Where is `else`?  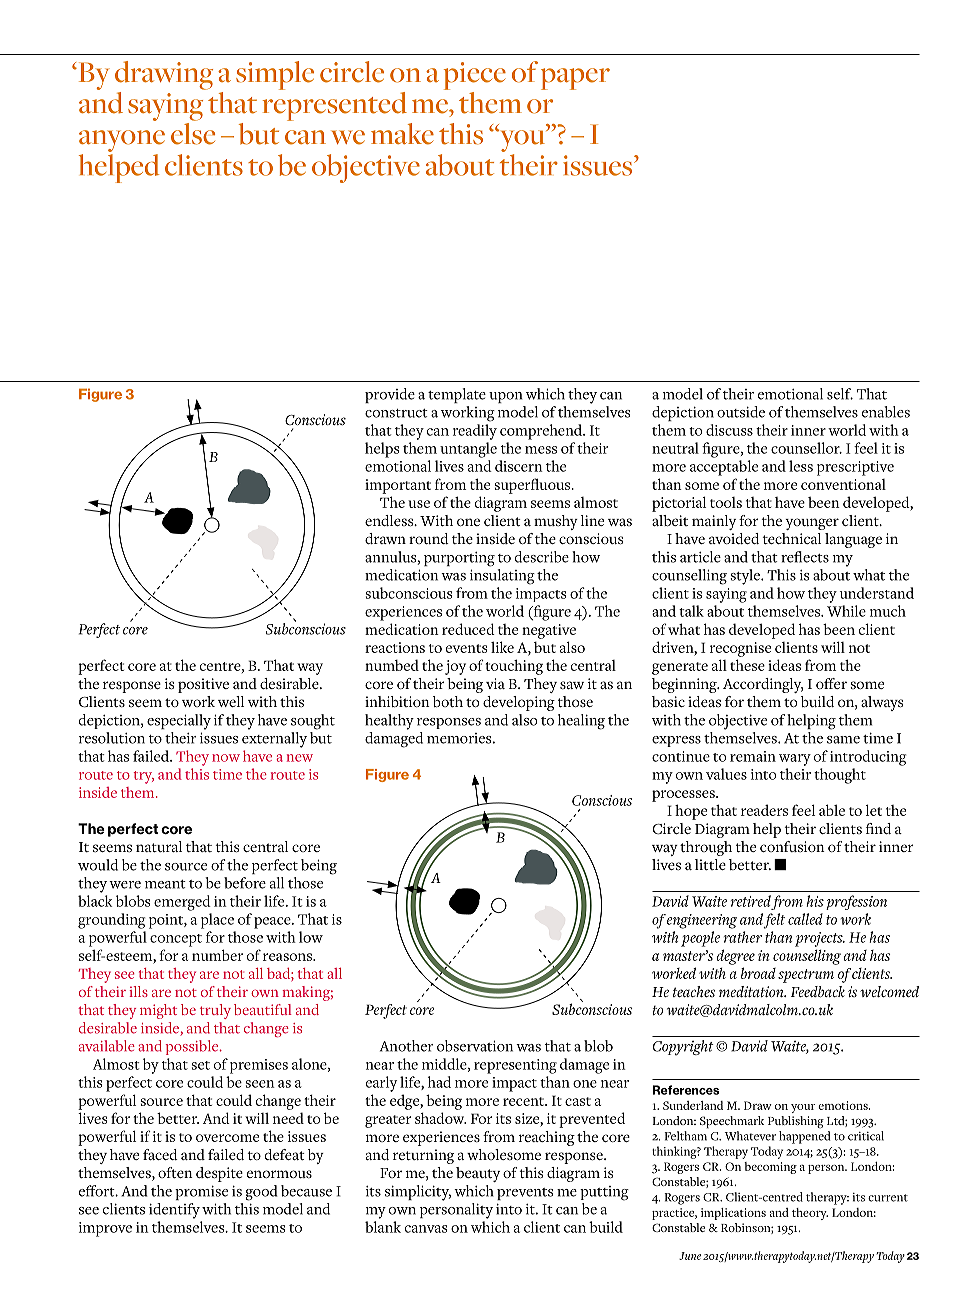 else is located at coordinates (193, 134).
